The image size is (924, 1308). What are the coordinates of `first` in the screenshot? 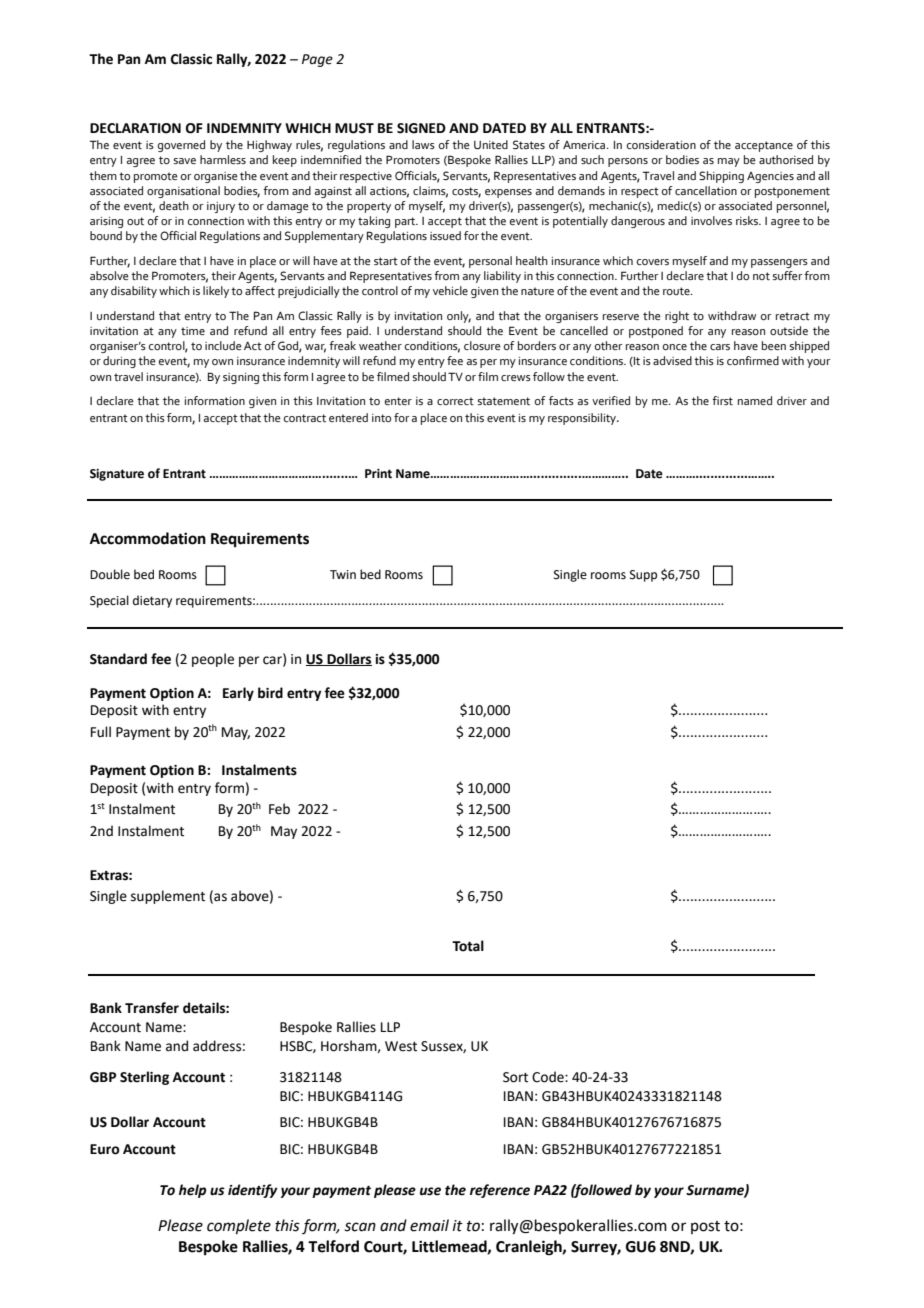 It's located at (722, 400).
